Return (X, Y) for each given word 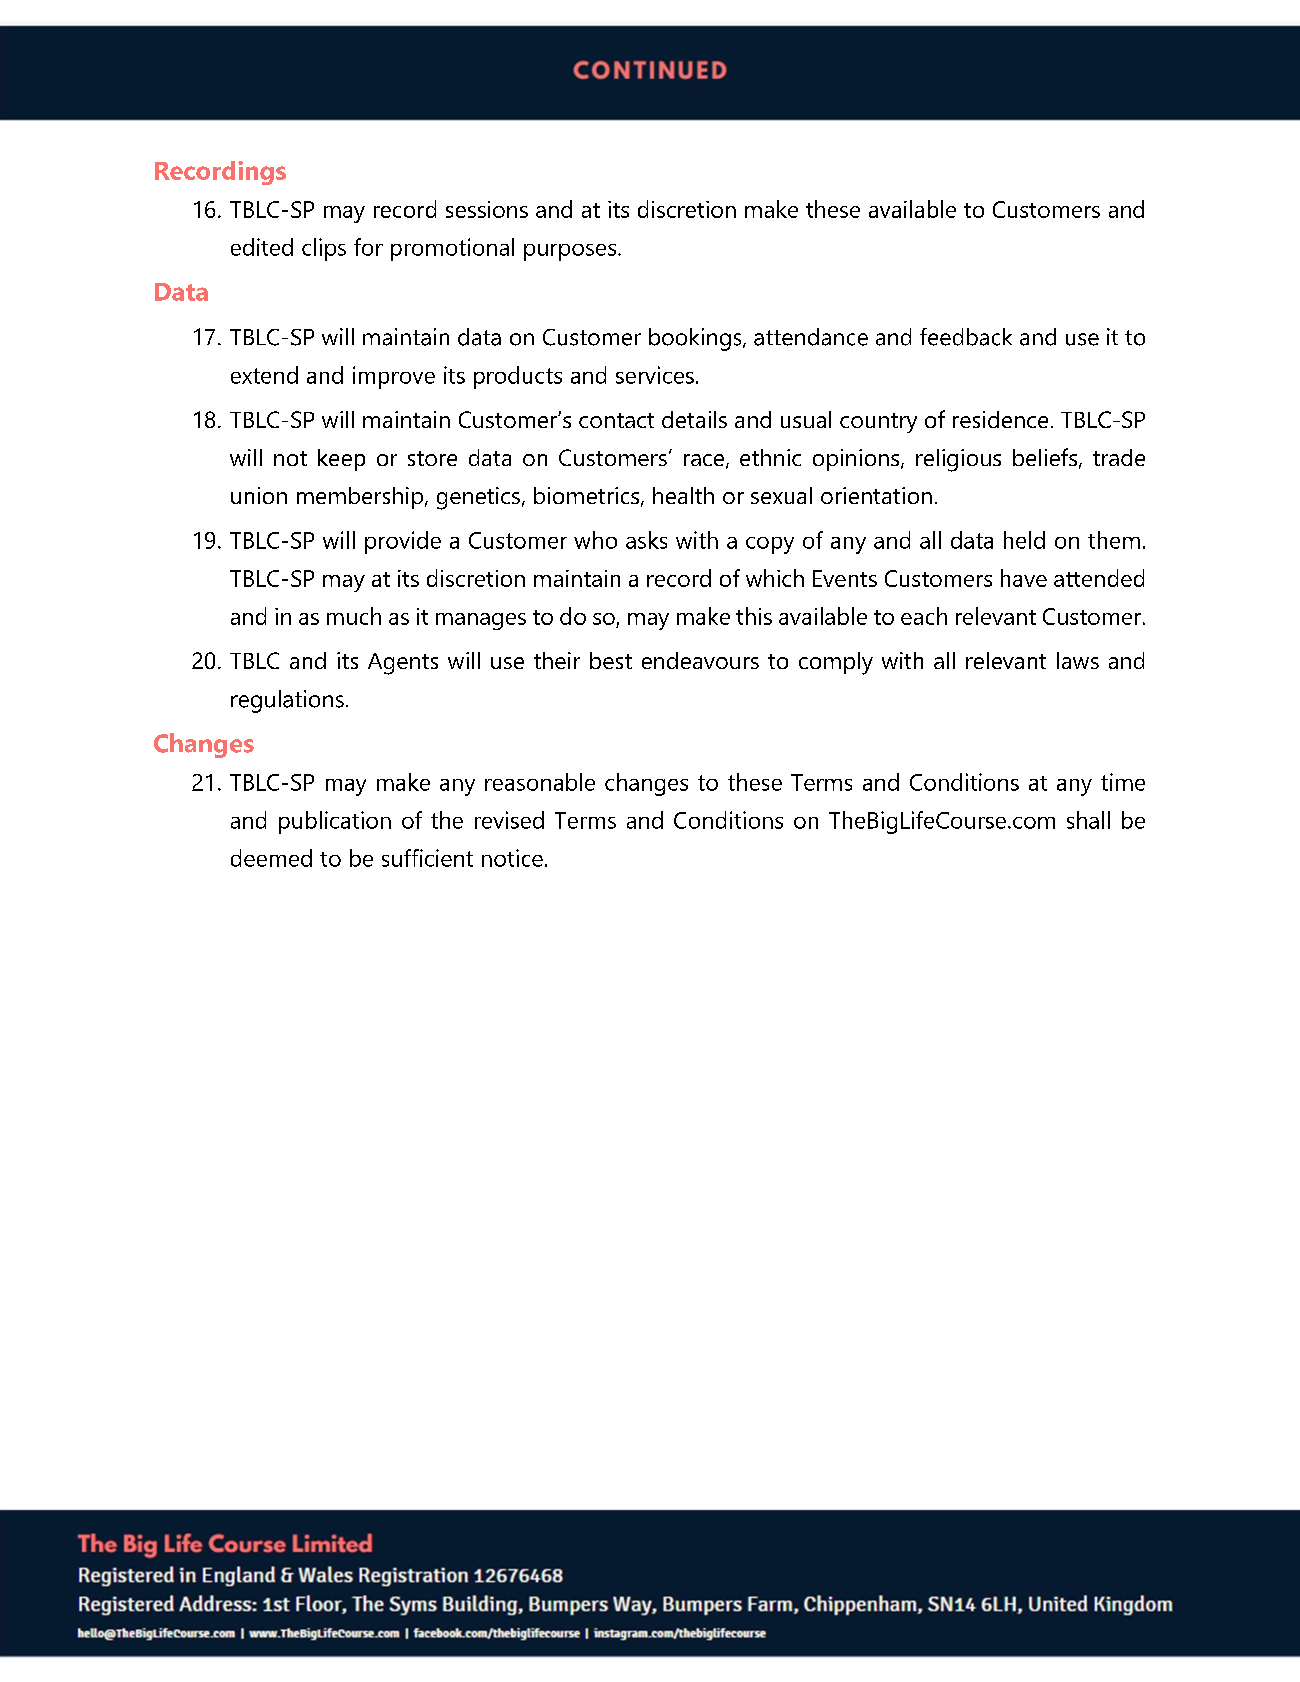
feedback (966, 337)
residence (1000, 419)
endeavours (700, 660)
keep (341, 460)
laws (1078, 660)
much (354, 616)
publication (335, 822)
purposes (571, 252)
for (368, 247)
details (694, 419)
